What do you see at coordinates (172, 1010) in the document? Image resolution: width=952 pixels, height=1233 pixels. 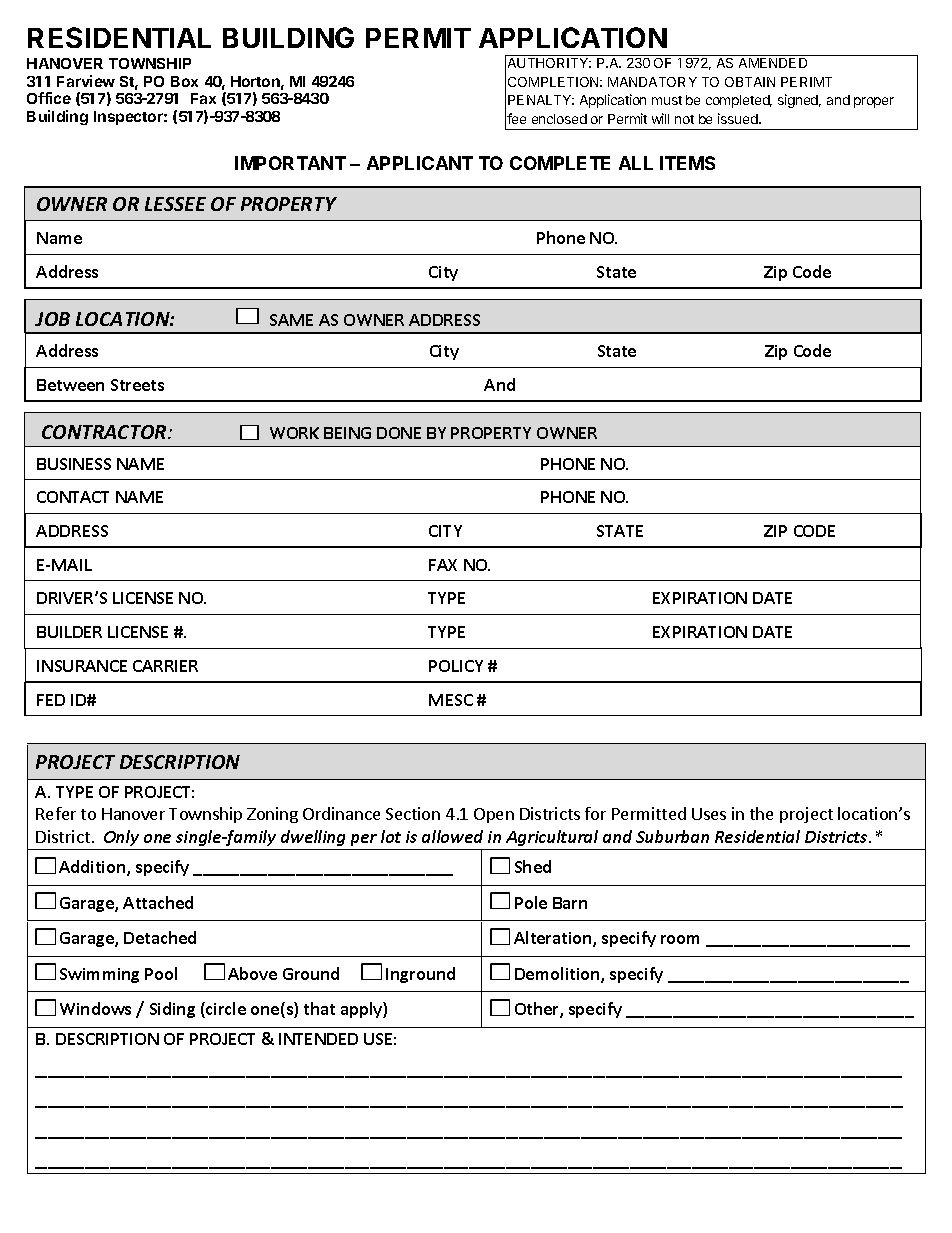 I see `Siding` at bounding box center [172, 1010].
